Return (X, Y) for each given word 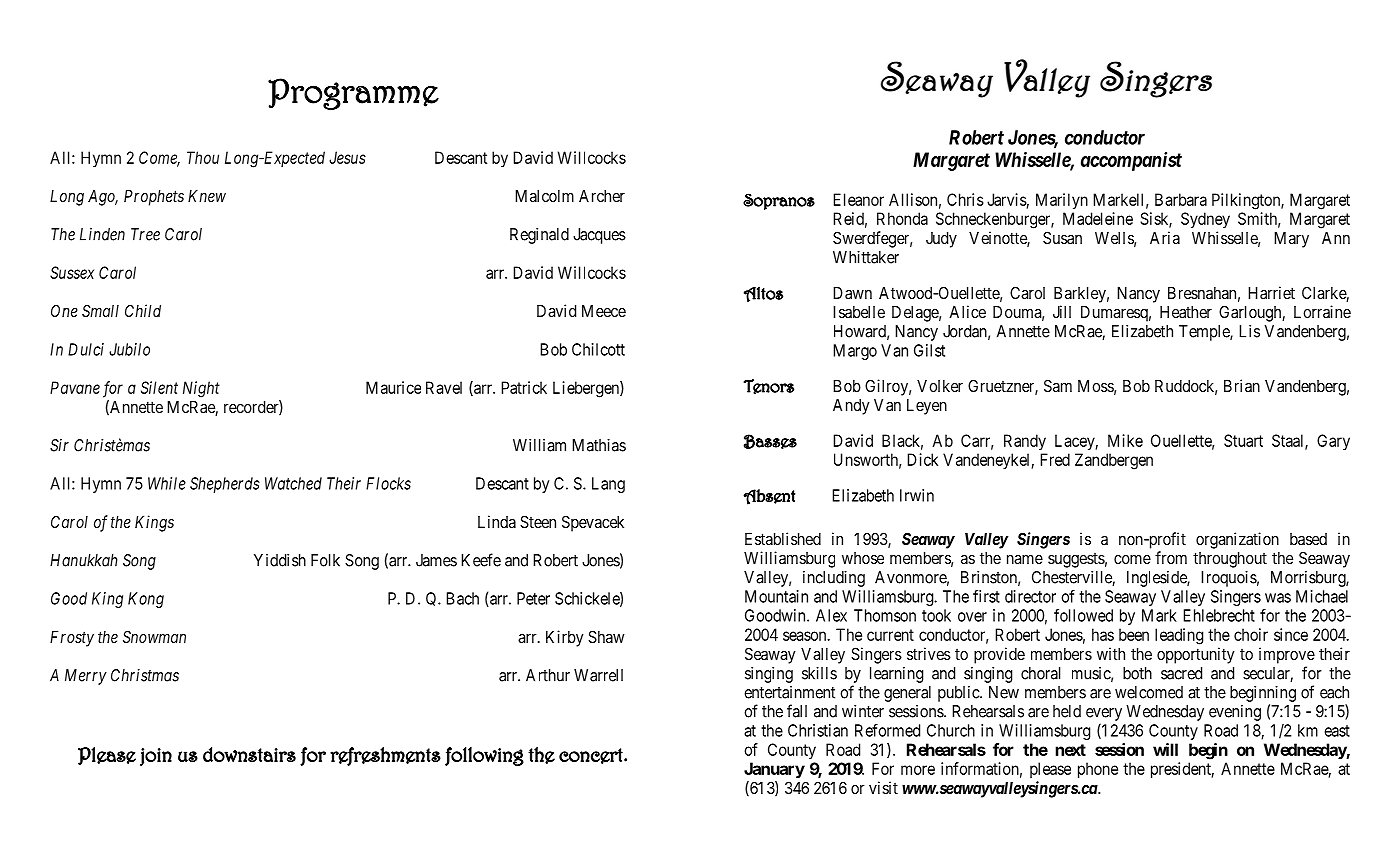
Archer (602, 196)
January (774, 770)
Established (783, 538)
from (1171, 557)
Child (143, 310)
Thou (203, 157)
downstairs (249, 754)
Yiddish (280, 560)
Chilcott (598, 349)
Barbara (1181, 199)
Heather (1186, 312)
